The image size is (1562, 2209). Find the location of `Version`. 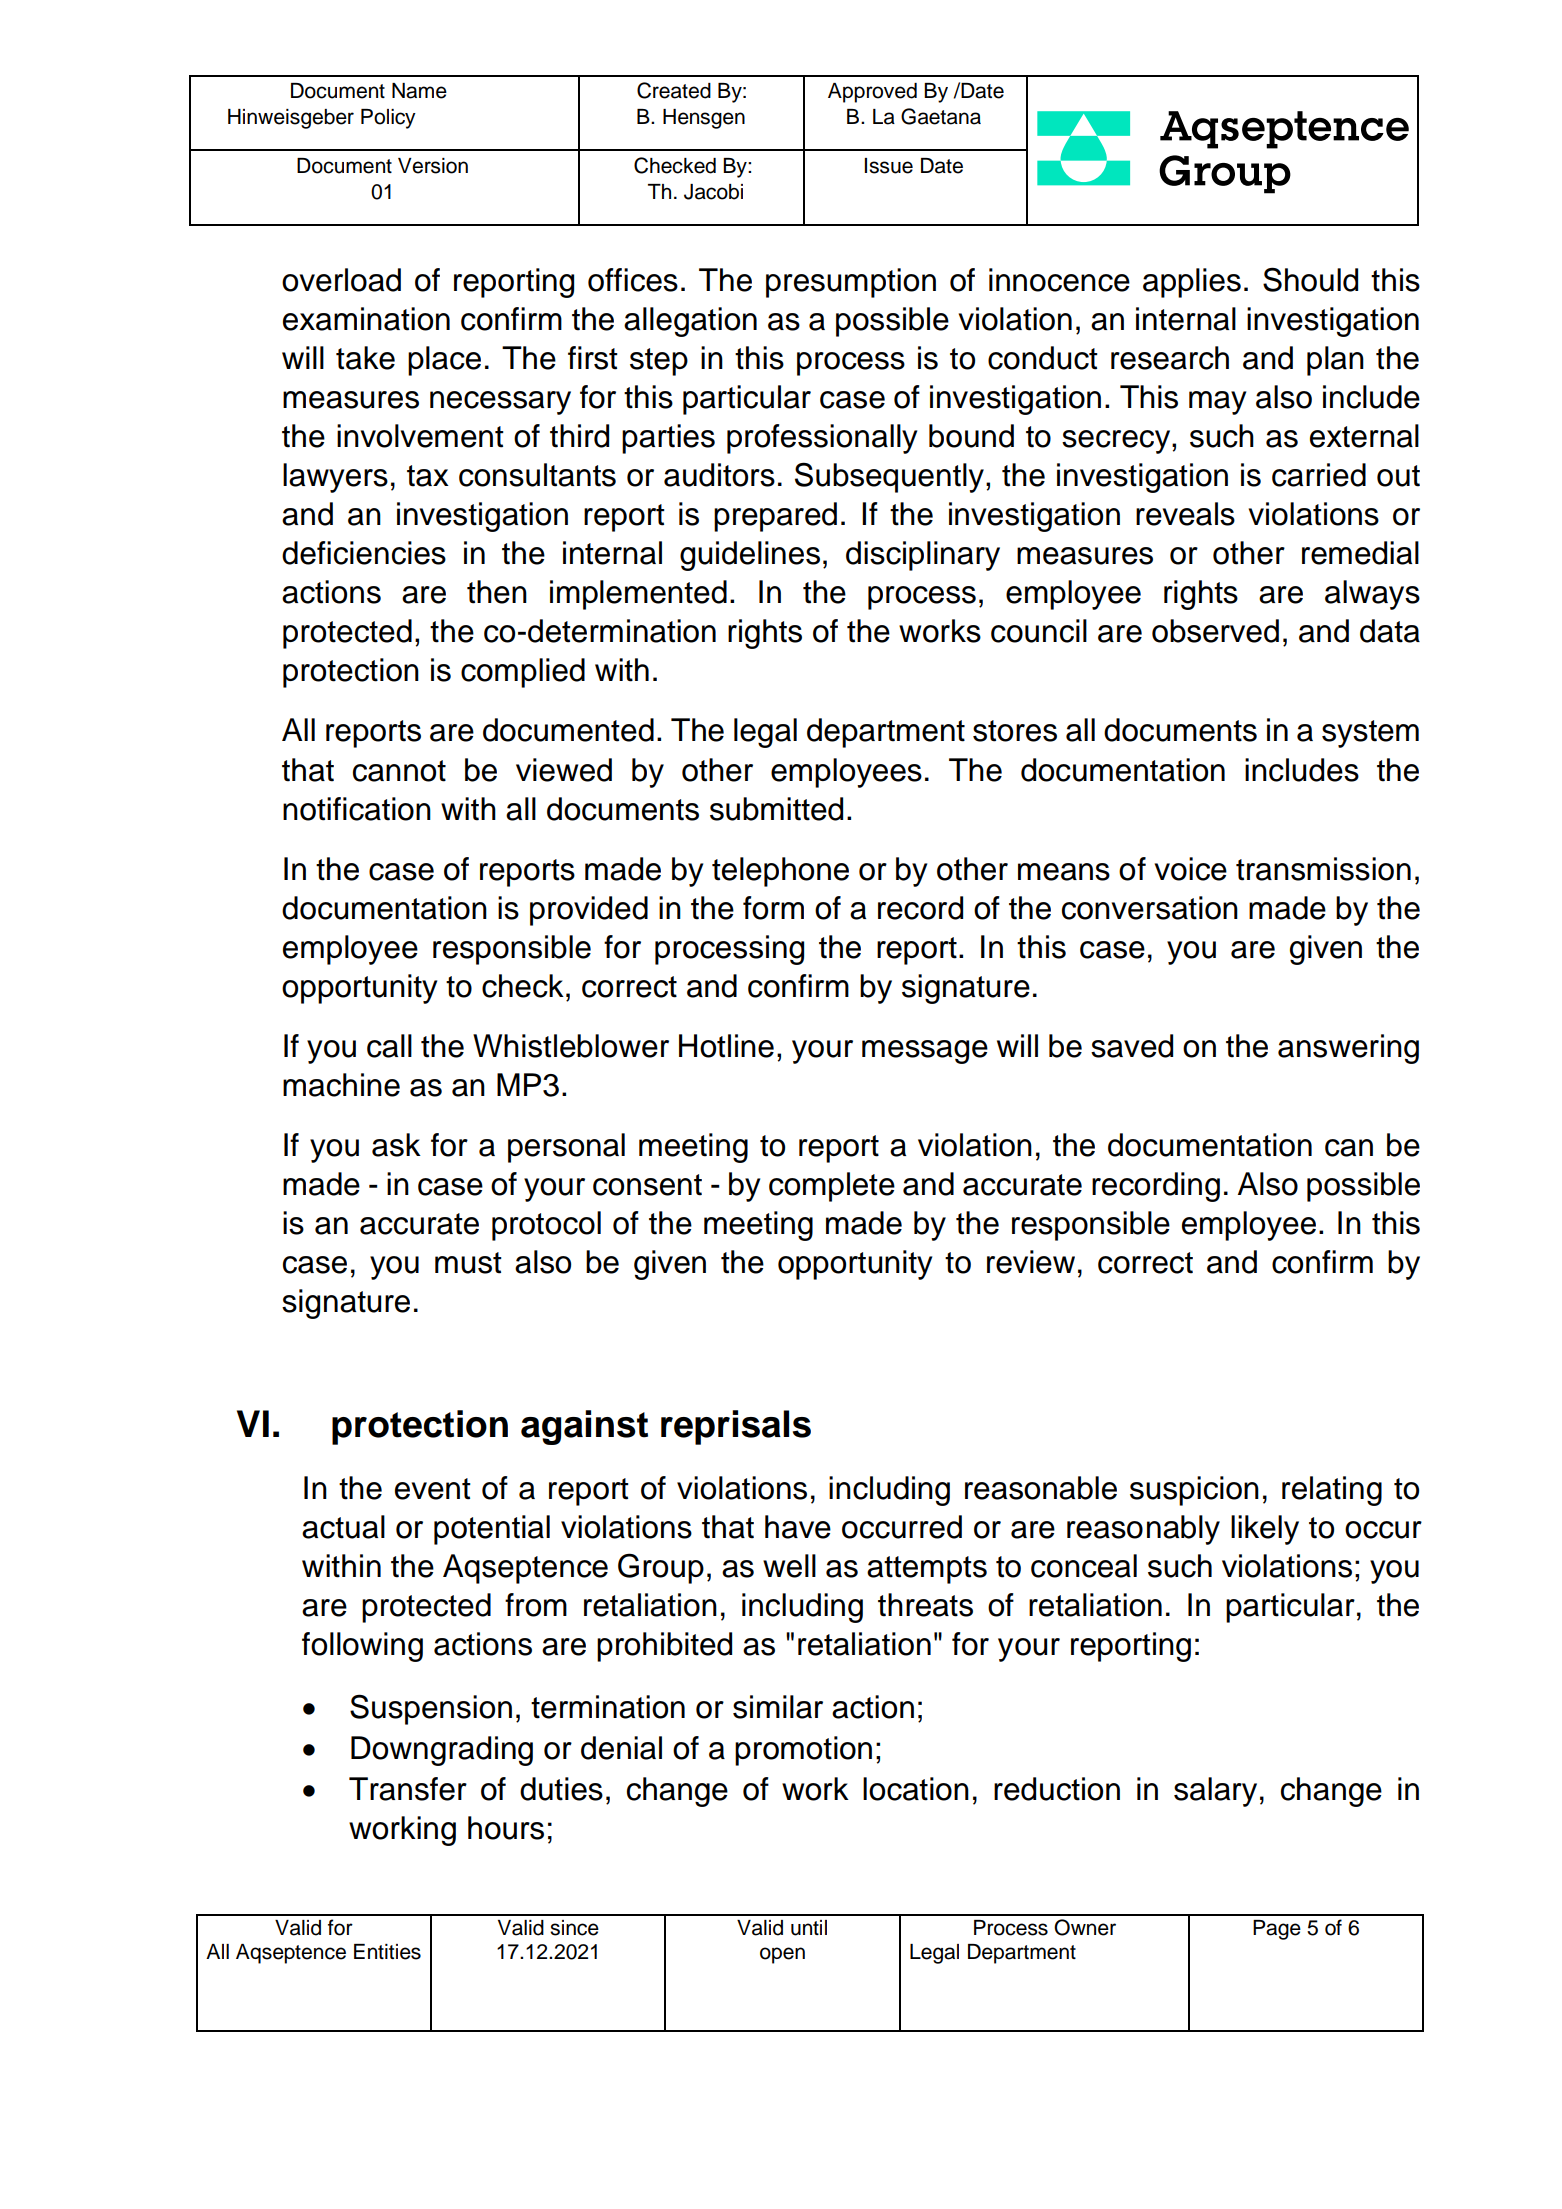

Version is located at coordinates (433, 166).
